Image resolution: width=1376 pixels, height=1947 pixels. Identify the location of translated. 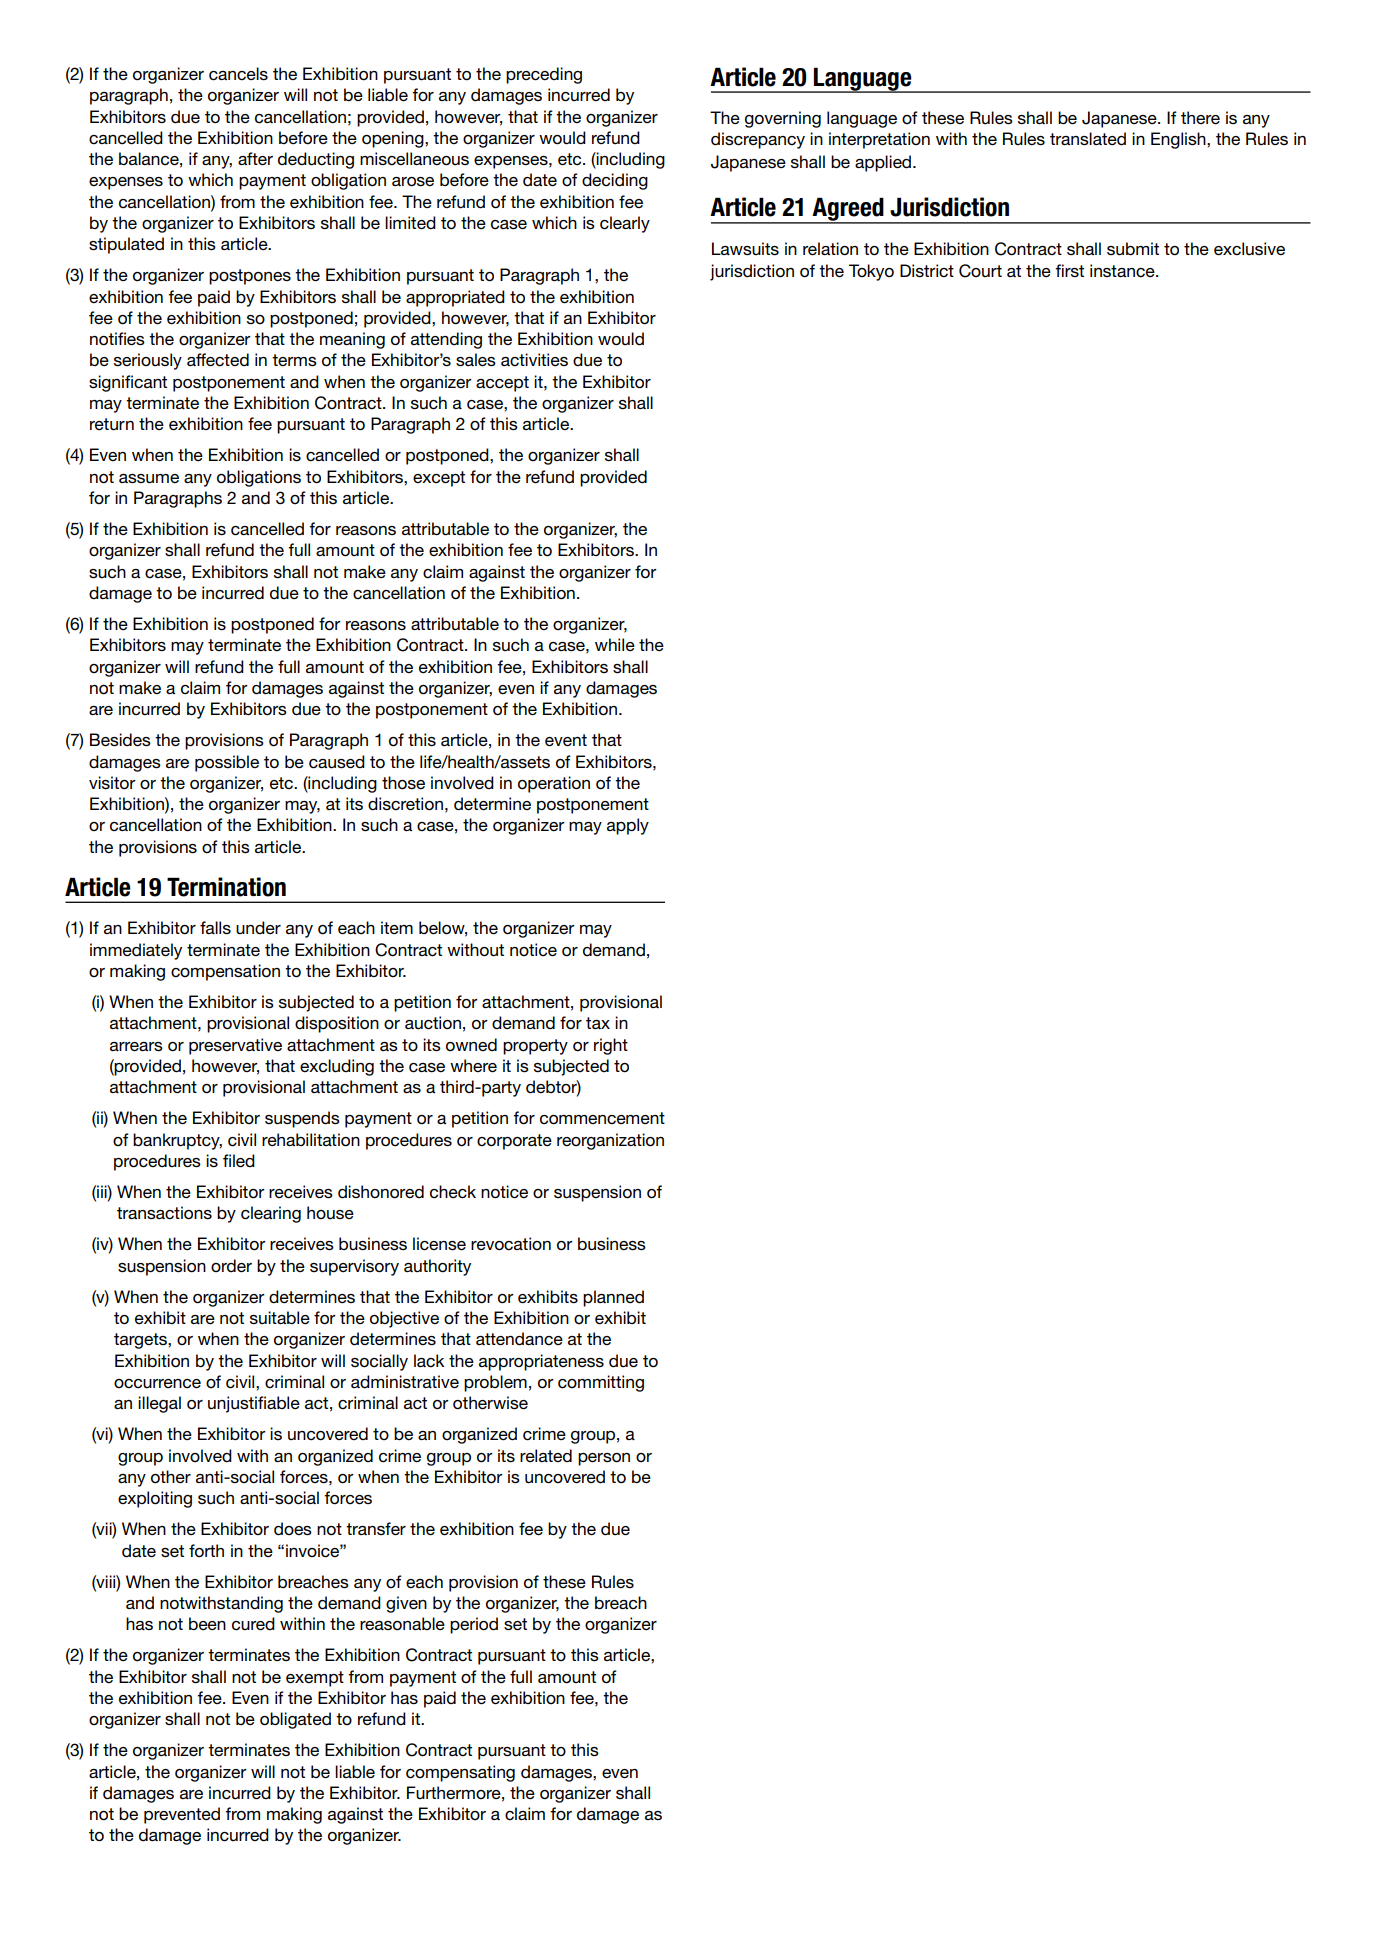
(1088, 139).
